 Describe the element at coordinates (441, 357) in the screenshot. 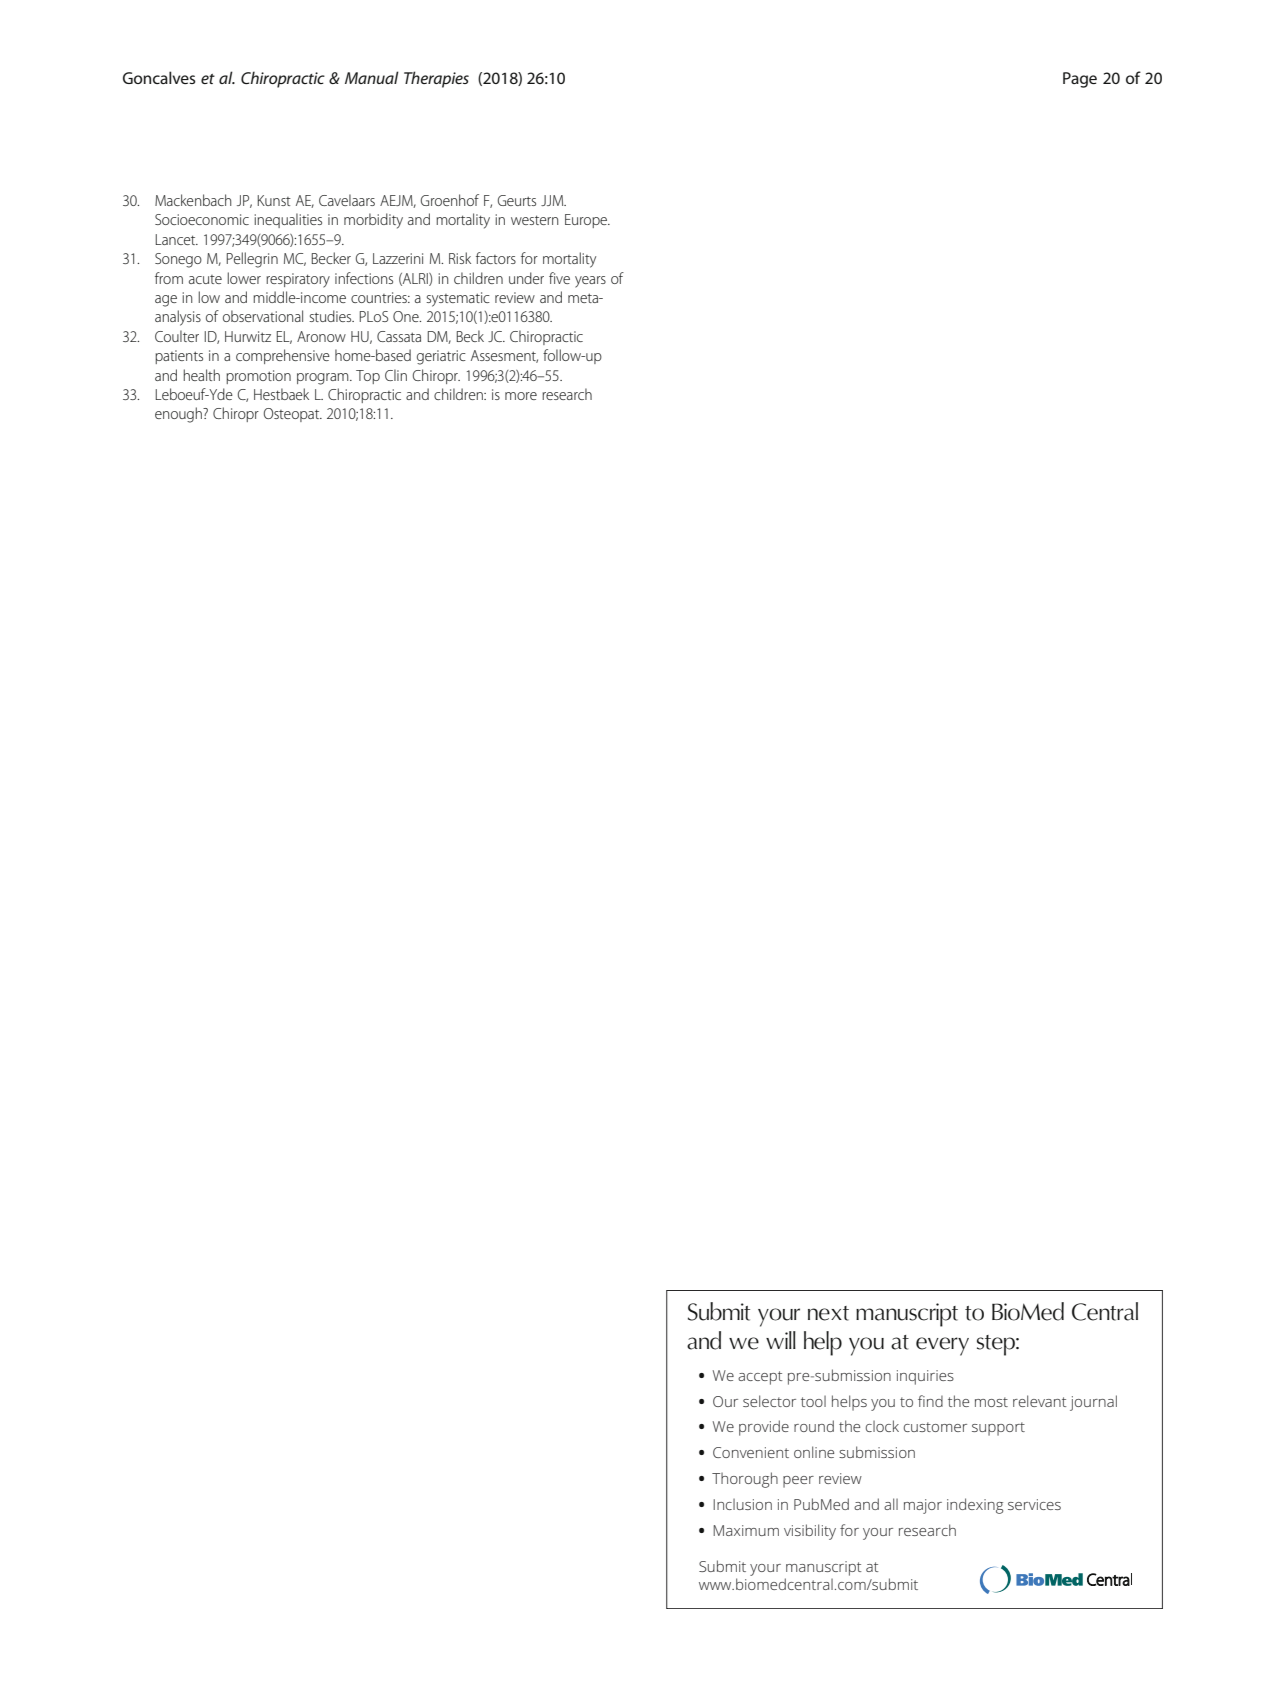

I see `geriatric` at that location.
